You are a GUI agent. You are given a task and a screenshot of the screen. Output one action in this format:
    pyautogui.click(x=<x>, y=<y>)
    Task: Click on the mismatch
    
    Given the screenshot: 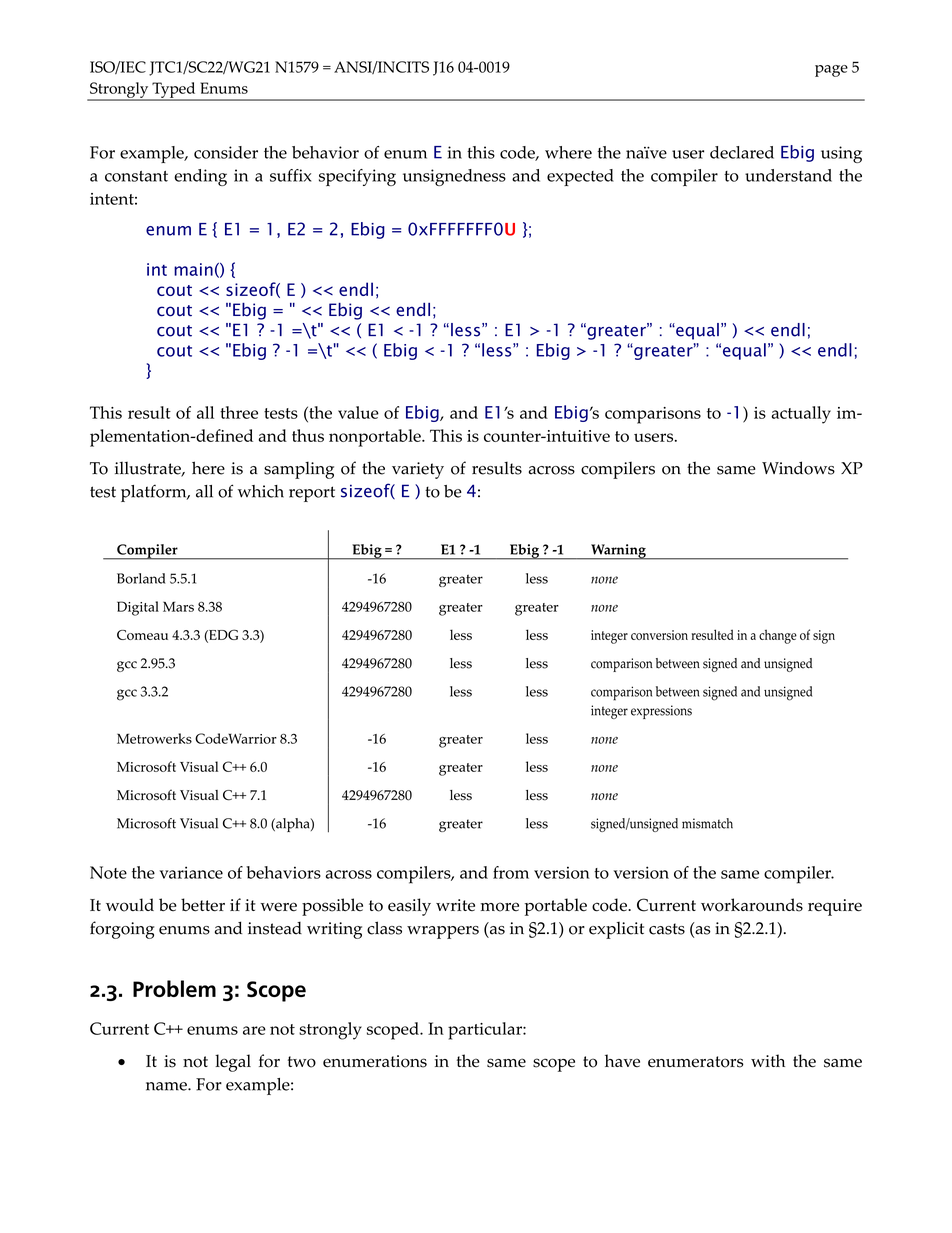 What is the action you would take?
    pyautogui.click(x=707, y=823)
